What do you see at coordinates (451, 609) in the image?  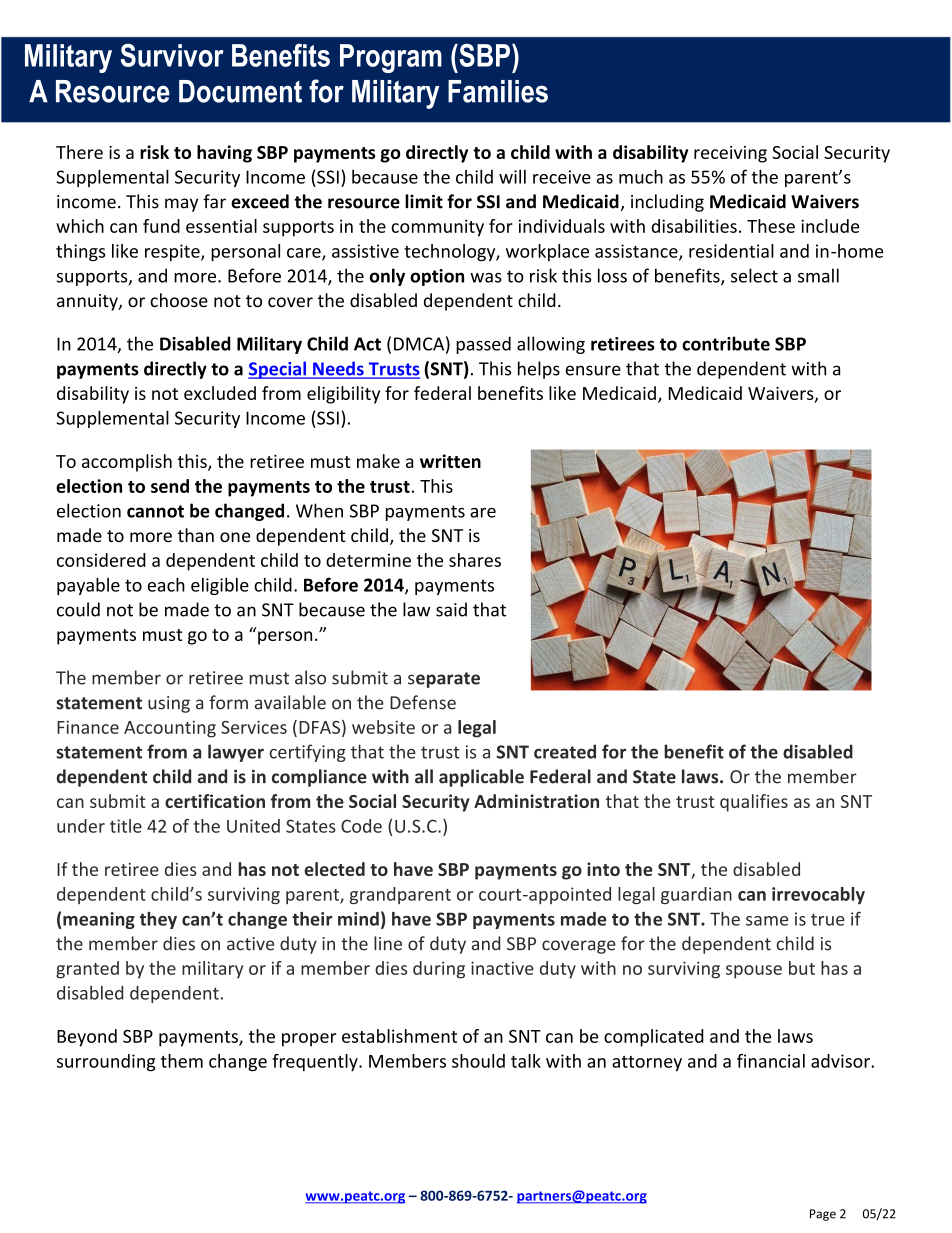 I see `said` at bounding box center [451, 609].
